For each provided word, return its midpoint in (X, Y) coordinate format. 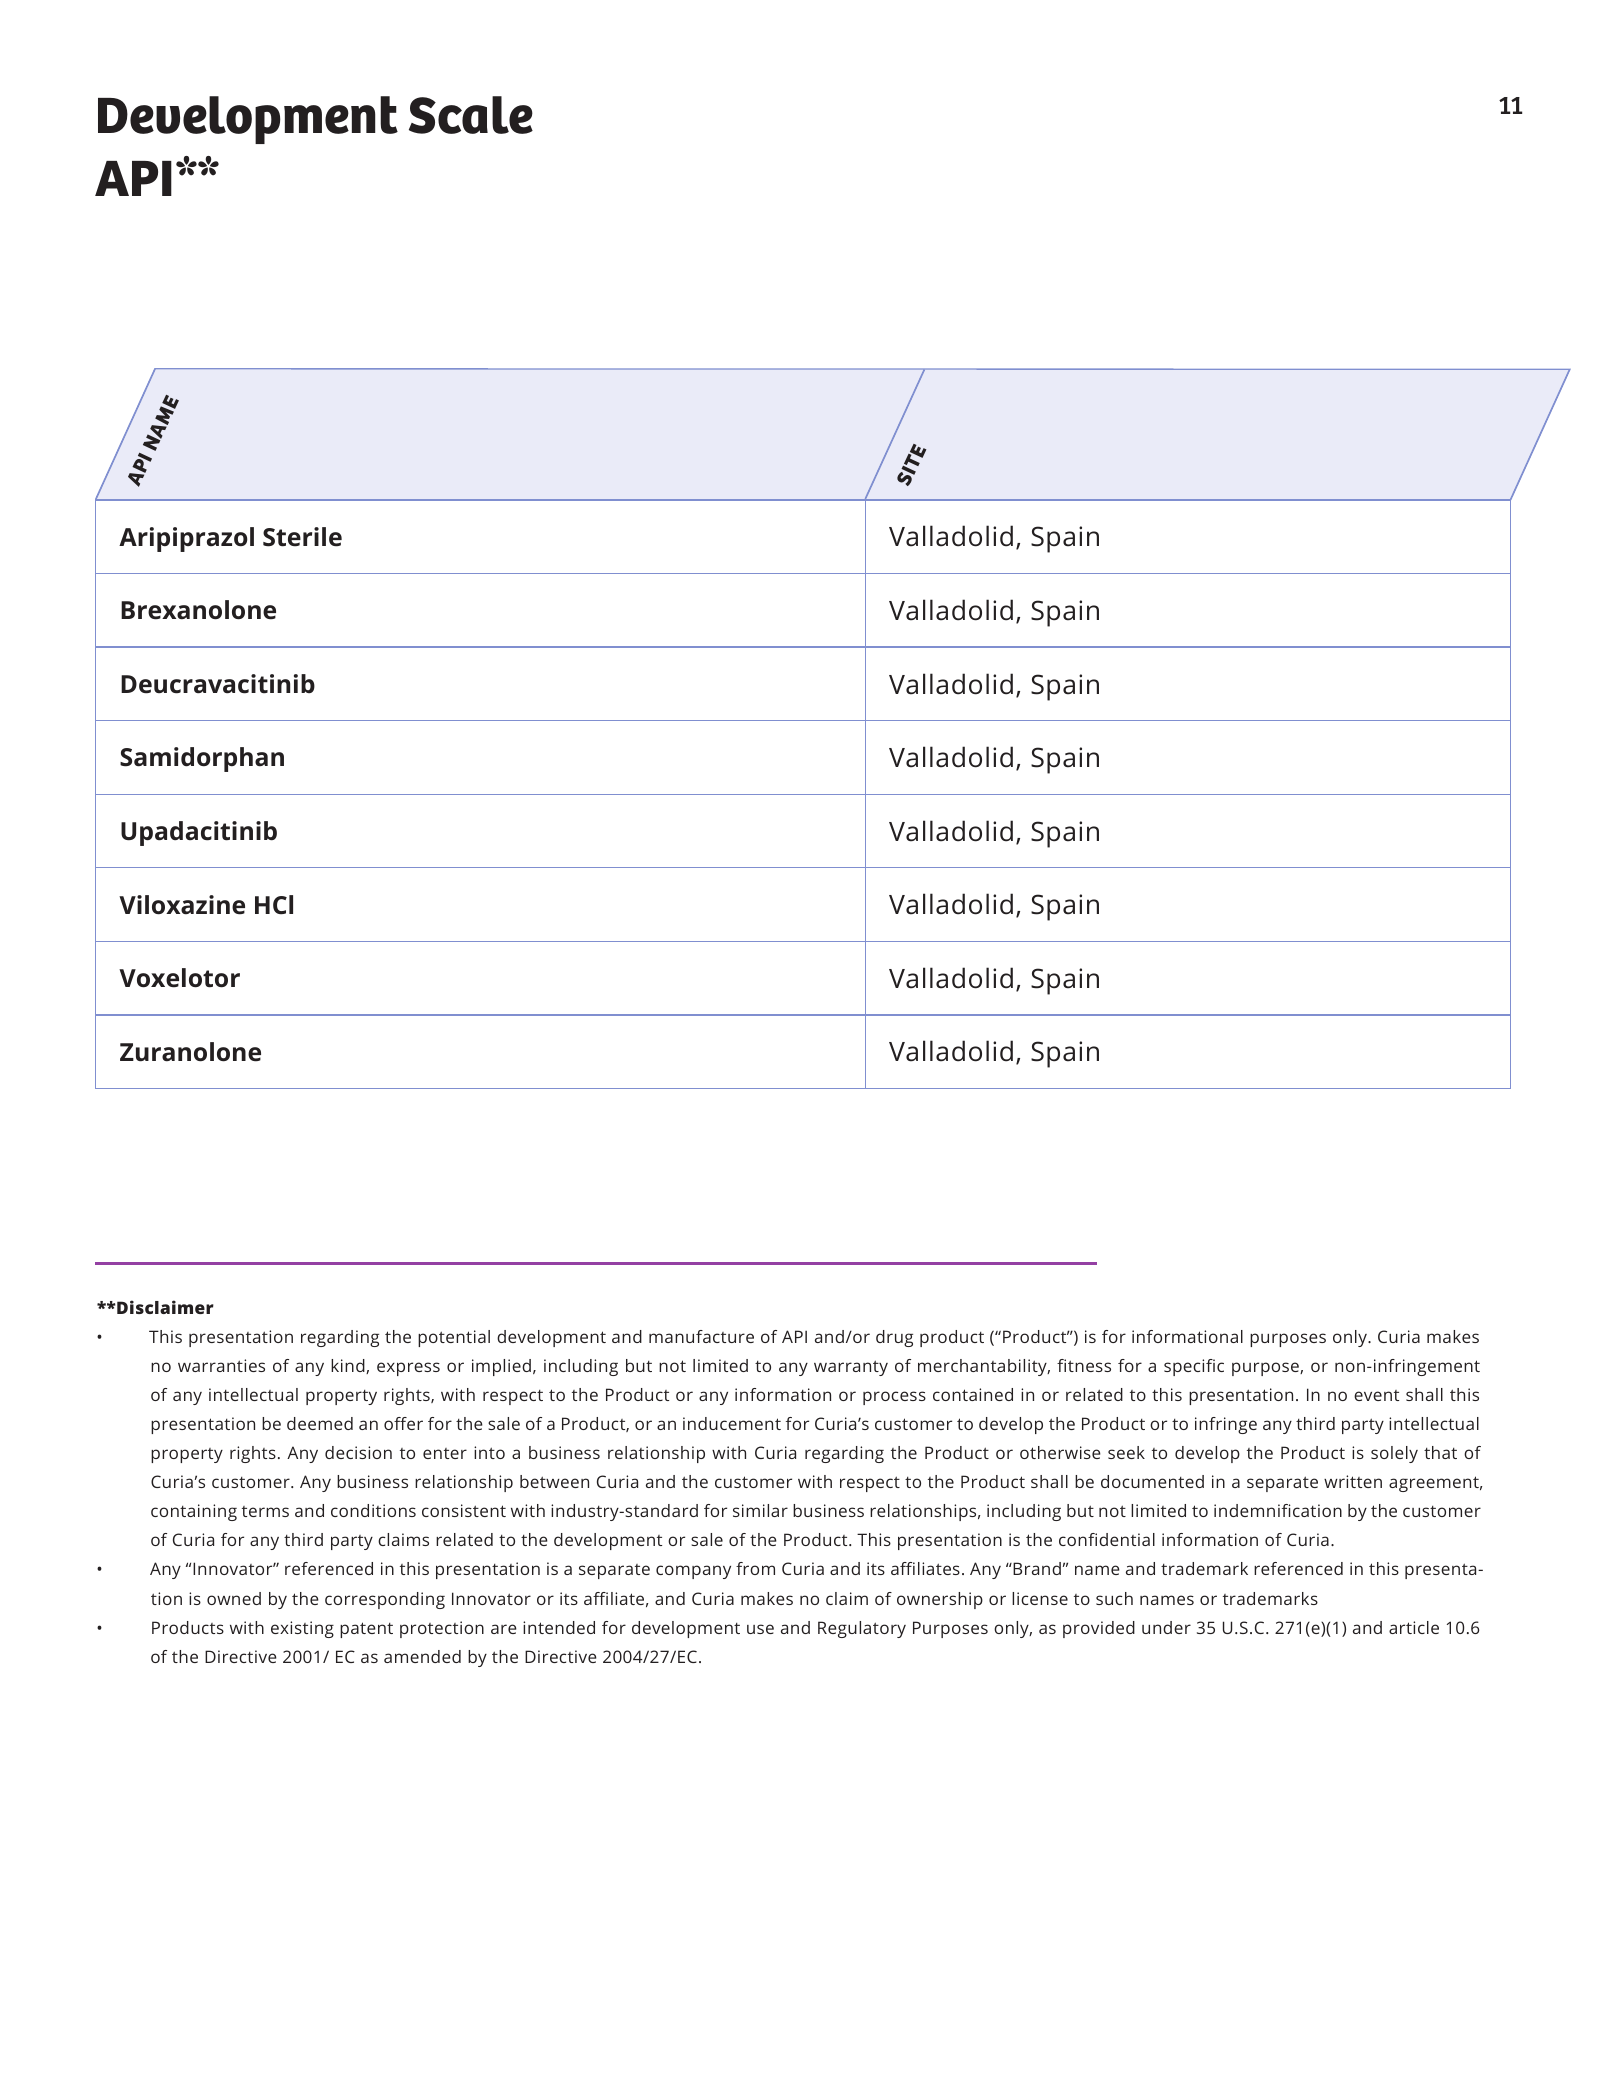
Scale (471, 115)
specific (1194, 1367)
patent (366, 1630)
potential (454, 1338)
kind (349, 1366)
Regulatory (862, 1629)
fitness (1084, 1365)
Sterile (302, 537)
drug (894, 1338)
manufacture (701, 1336)
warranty (851, 1368)
